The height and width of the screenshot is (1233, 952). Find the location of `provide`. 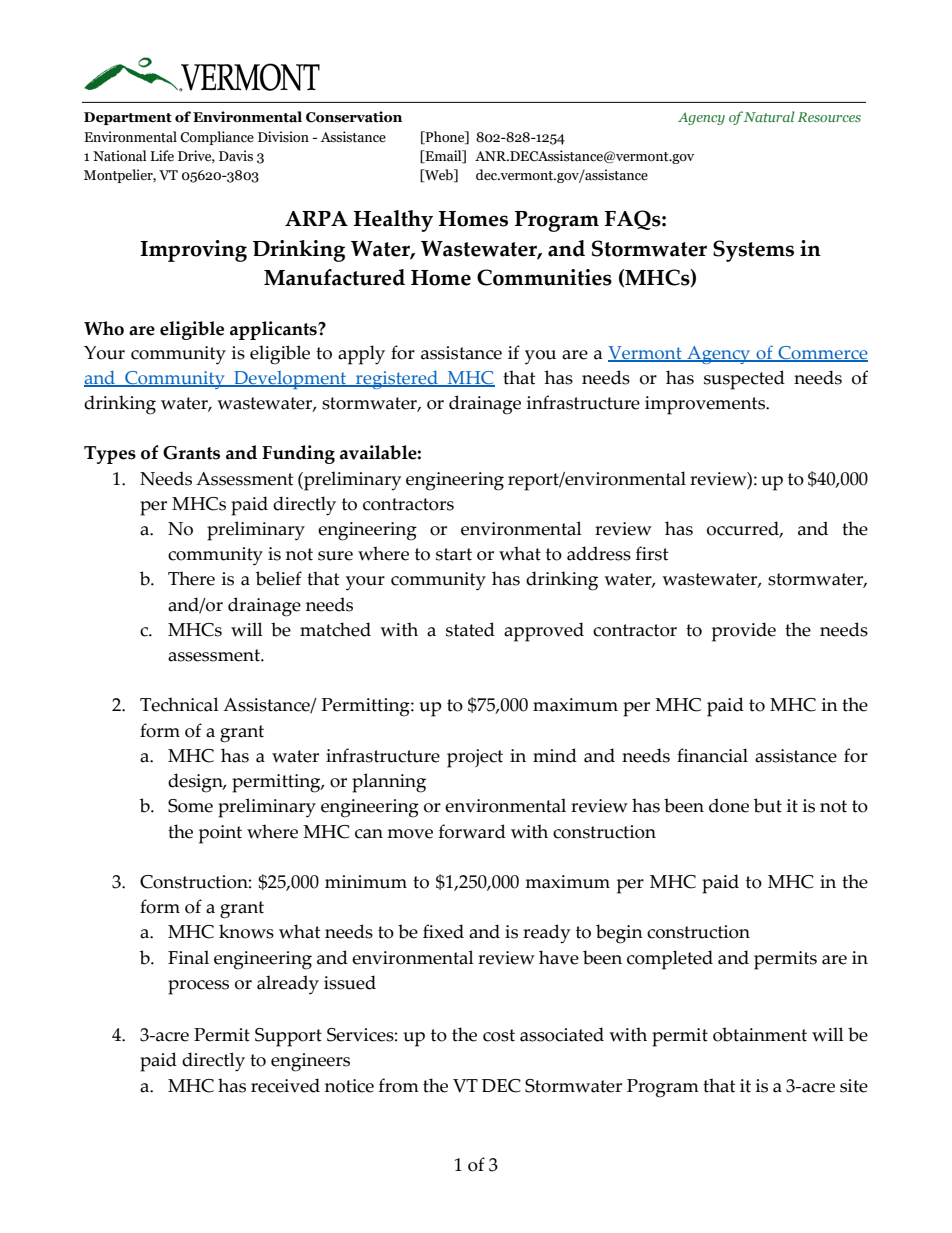

provide is located at coordinates (744, 632).
